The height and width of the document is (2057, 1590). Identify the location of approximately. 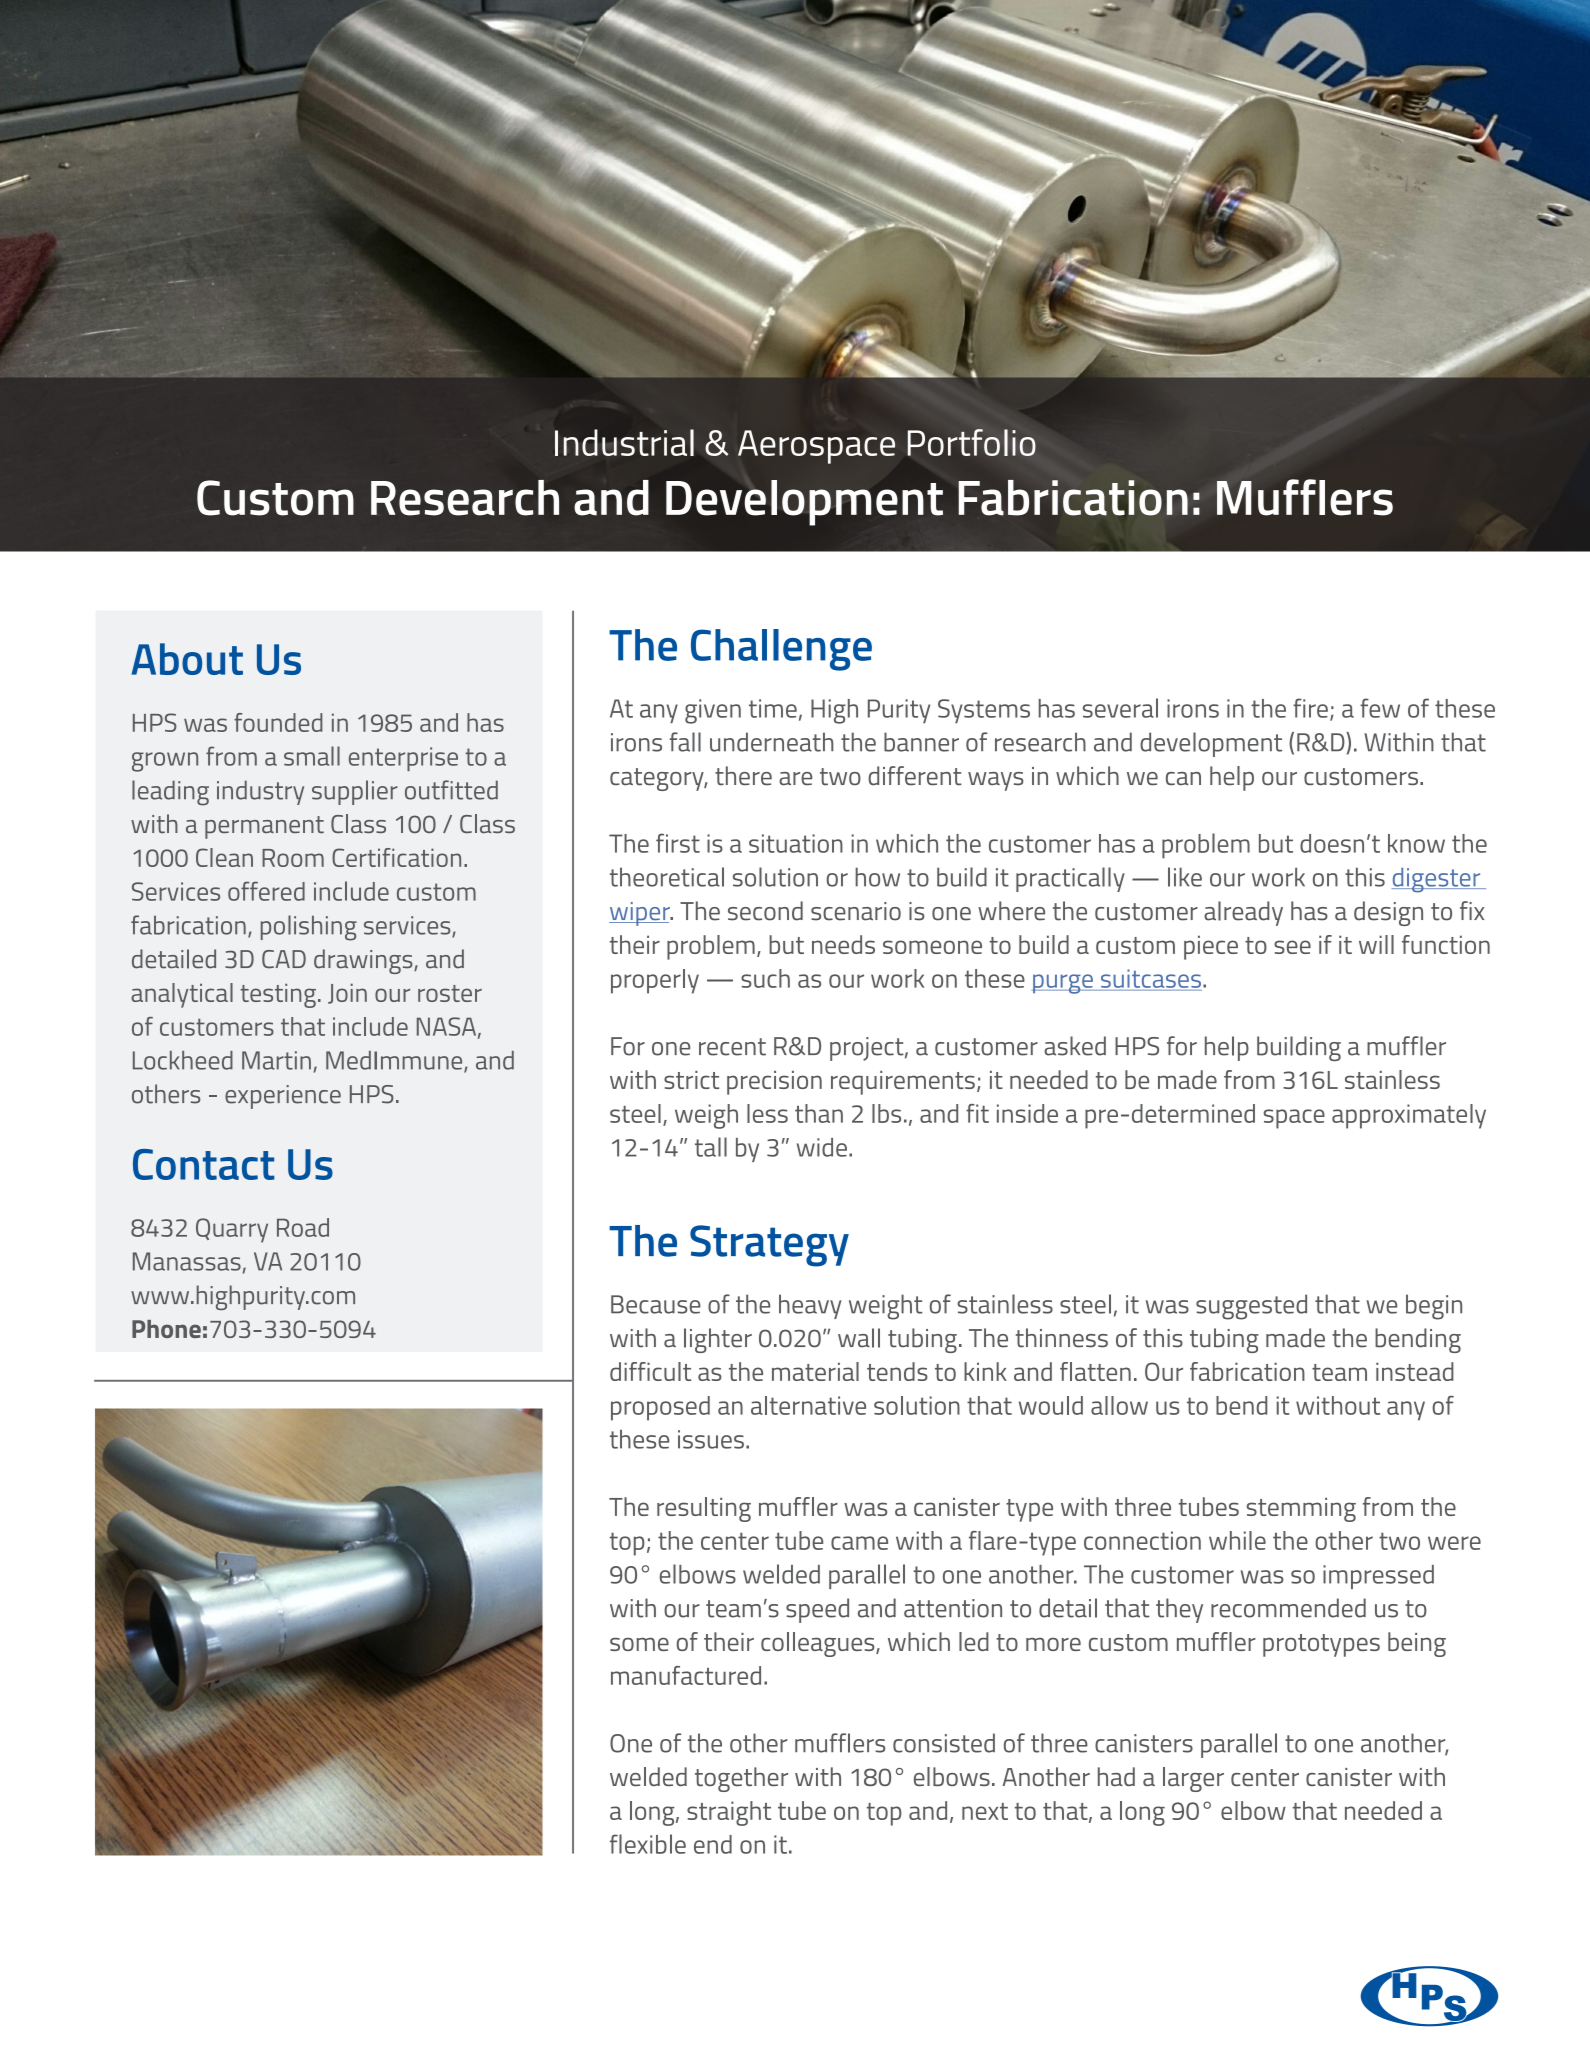
(1409, 1116).
